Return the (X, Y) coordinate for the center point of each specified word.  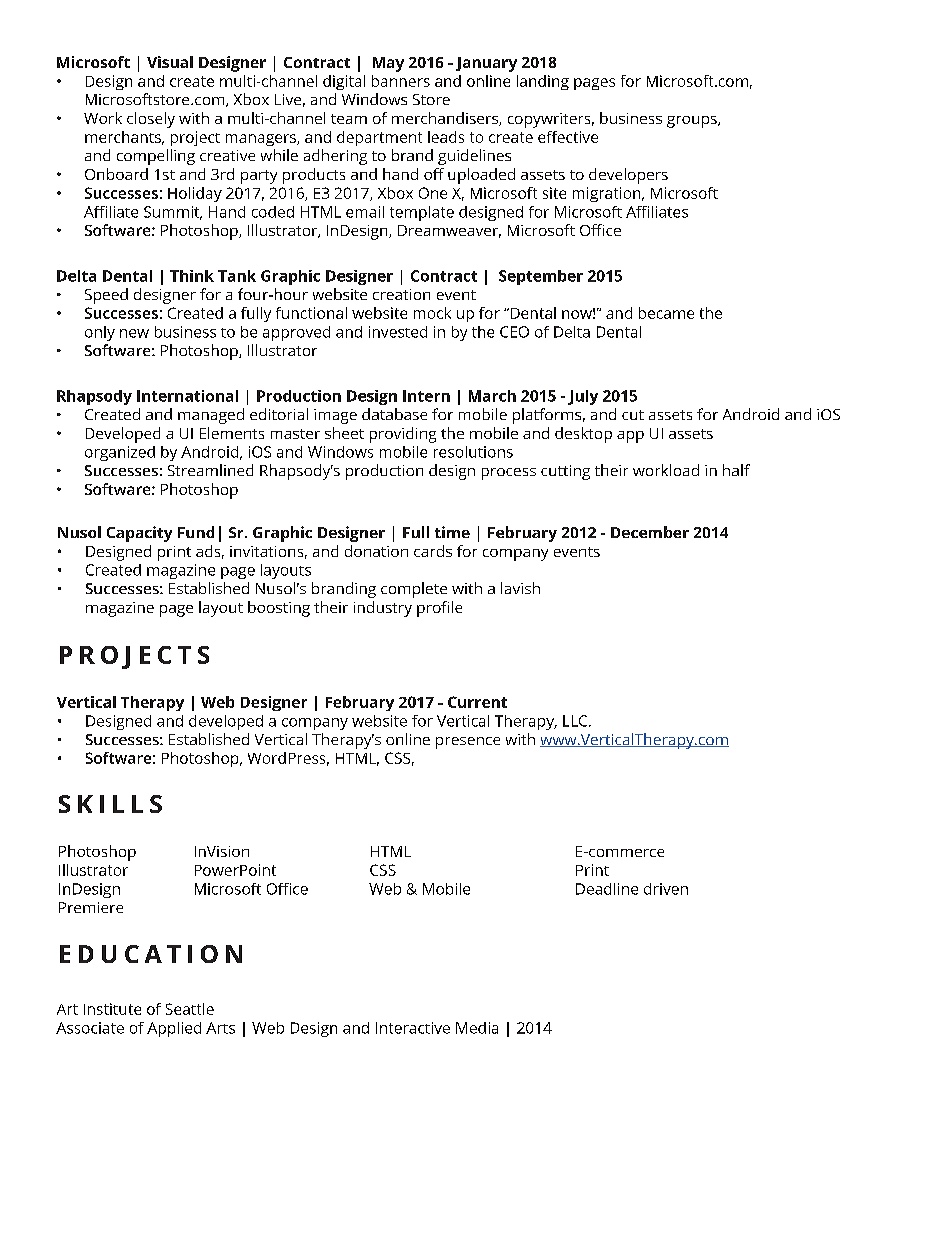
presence (468, 743)
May (388, 64)
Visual (170, 62)
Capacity (139, 534)
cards (433, 551)
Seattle (190, 1009)
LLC (576, 721)
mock (432, 313)
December (650, 532)
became (666, 313)
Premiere (91, 907)
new (134, 333)
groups (693, 122)
